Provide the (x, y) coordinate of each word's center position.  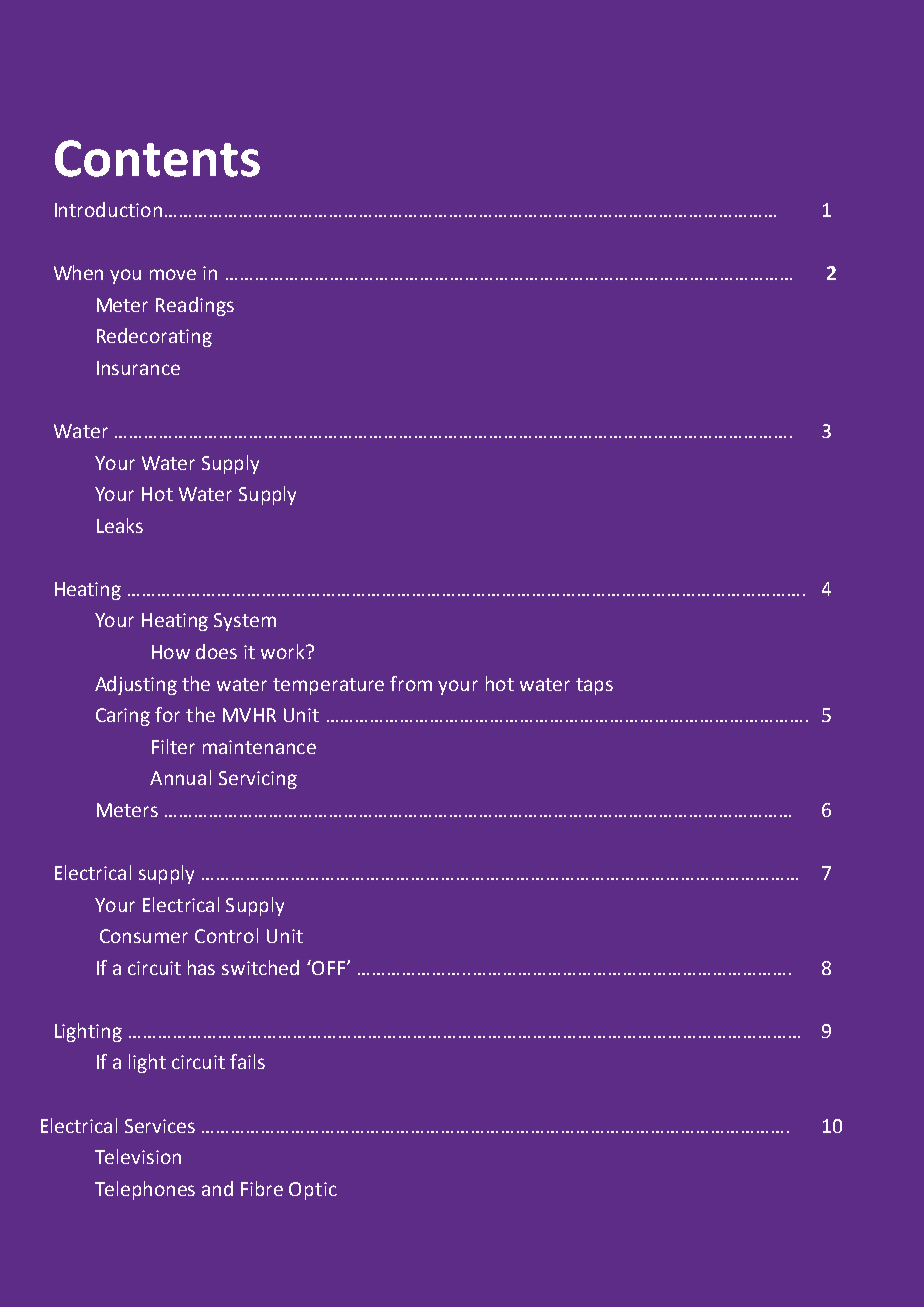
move (173, 274)
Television (138, 1156)
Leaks (120, 525)
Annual (180, 777)
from (411, 683)
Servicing (258, 780)
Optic (313, 1191)
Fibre (262, 1188)
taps (594, 686)
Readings (195, 306)
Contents (157, 158)
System (245, 622)
